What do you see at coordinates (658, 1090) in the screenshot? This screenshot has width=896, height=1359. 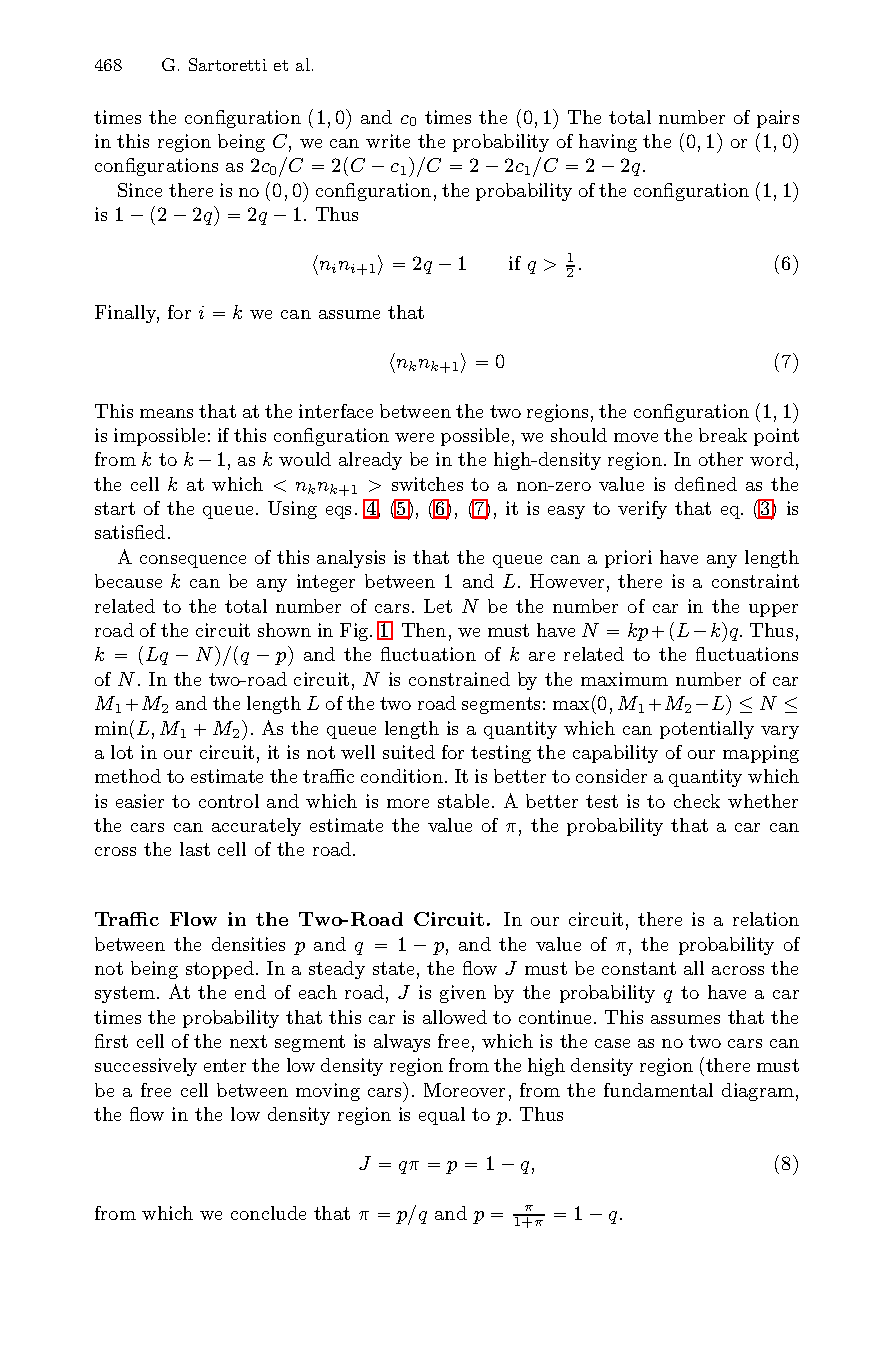 I see `fundamental` at bounding box center [658, 1090].
